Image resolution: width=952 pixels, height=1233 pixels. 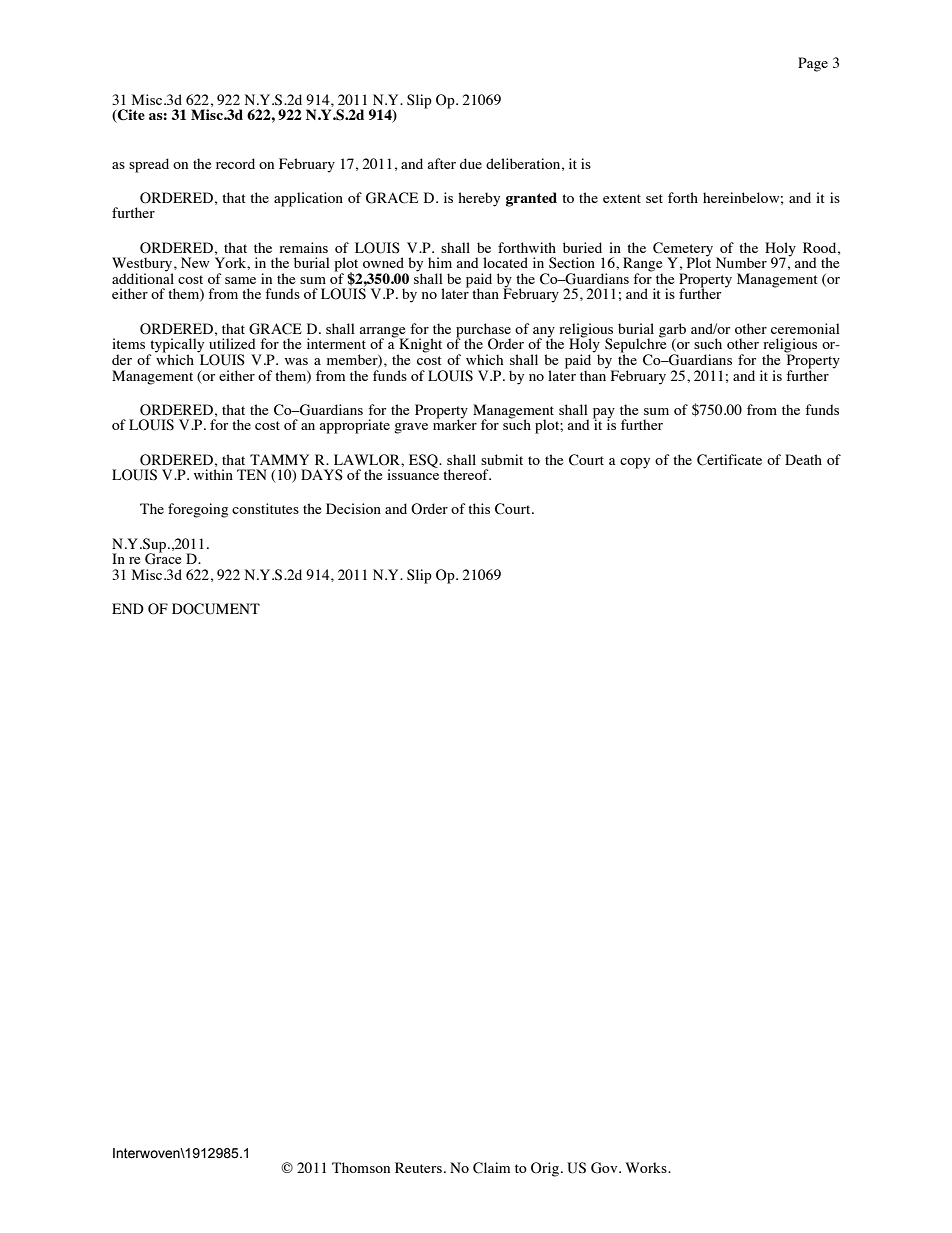 What do you see at coordinates (491, 1168) in the screenshot?
I see `Claim` at bounding box center [491, 1168].
